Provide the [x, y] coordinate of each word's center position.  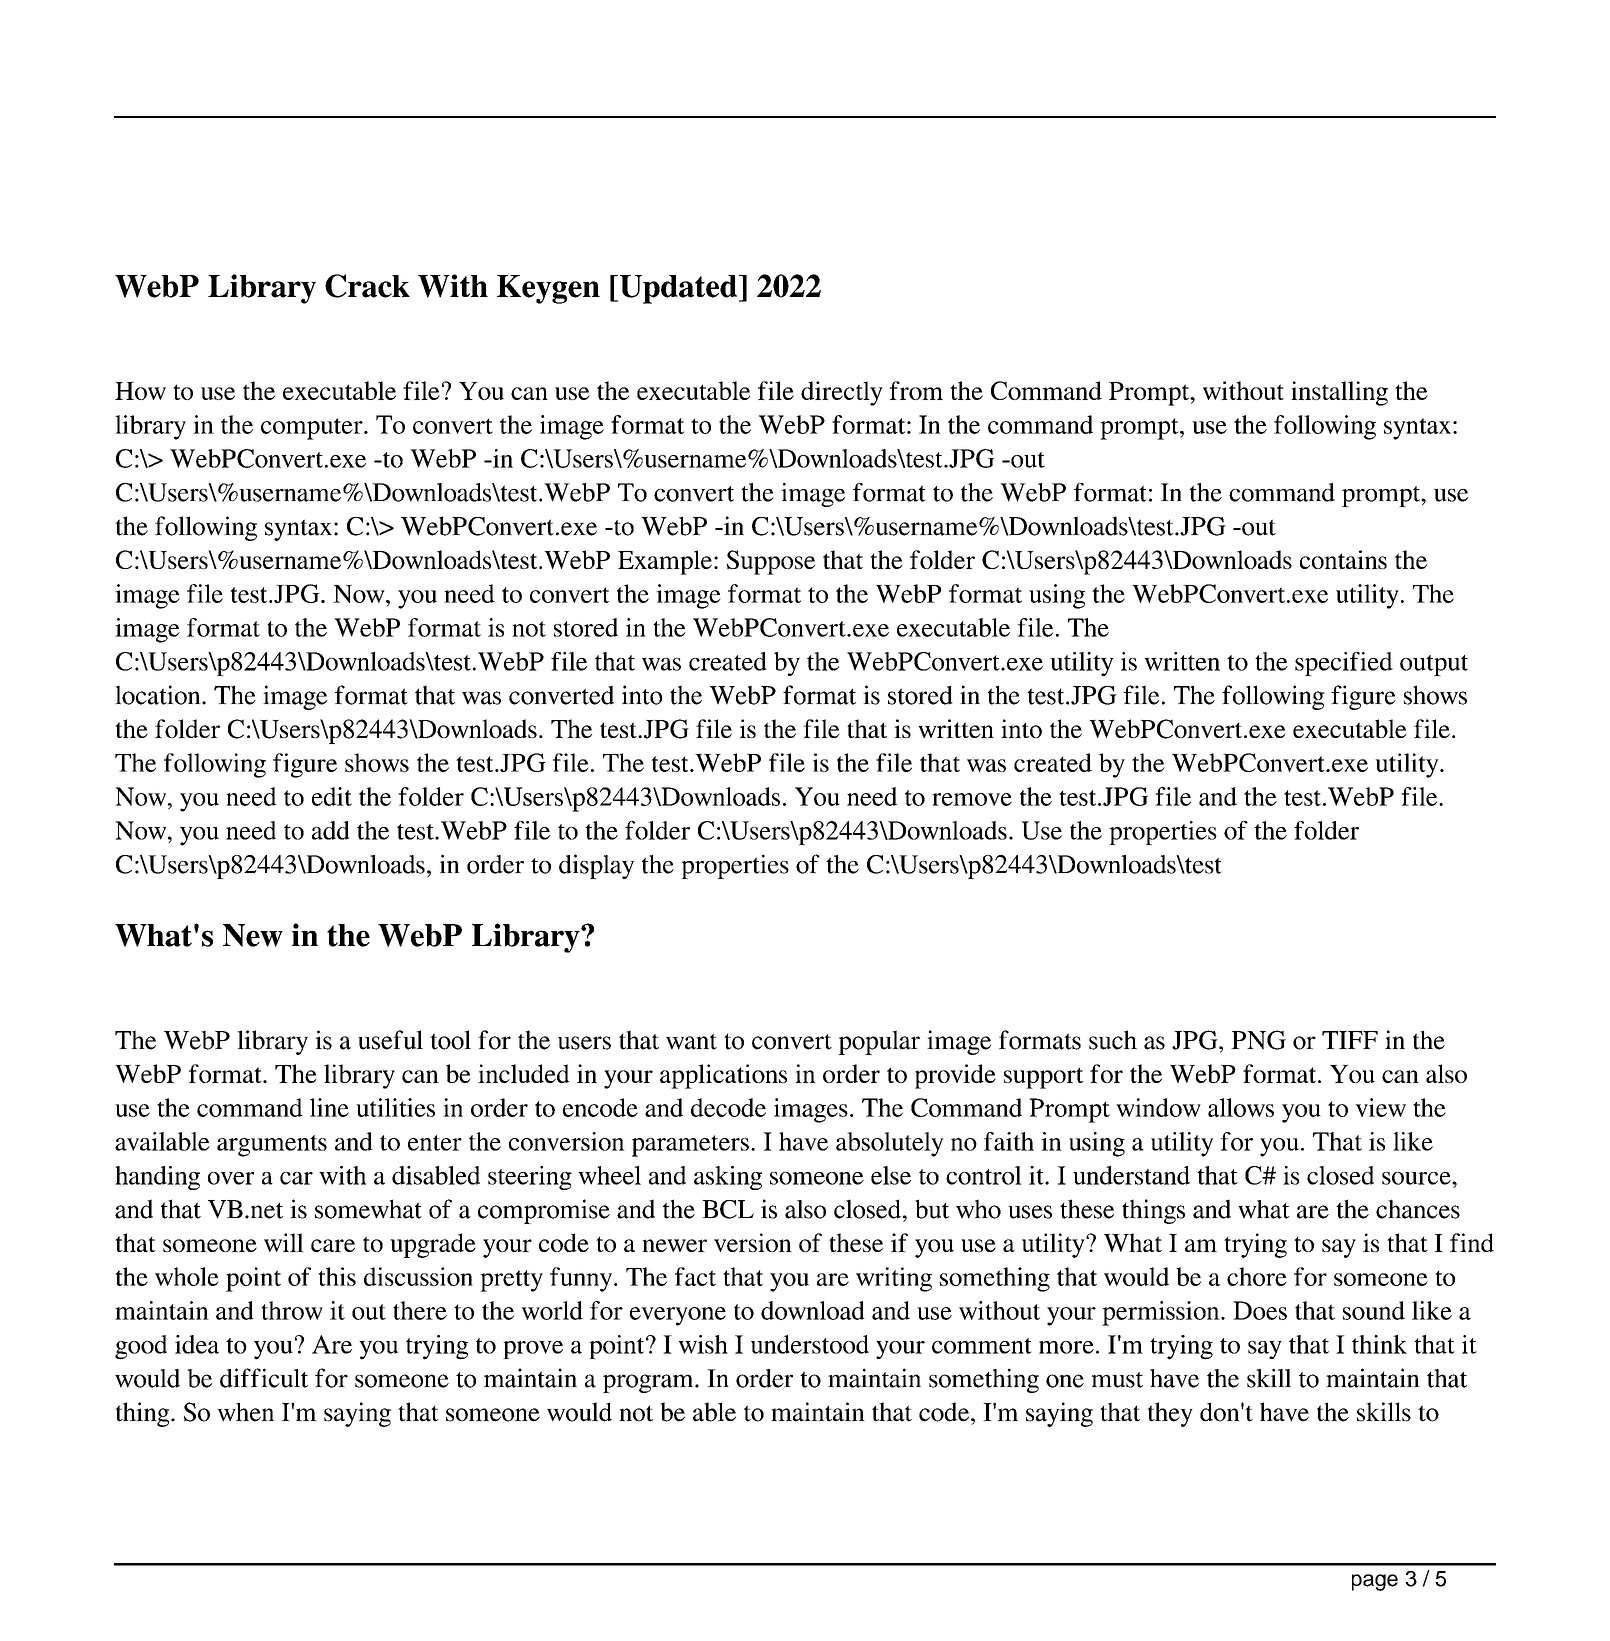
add [331, 830]
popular [879, 1042]
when [245, 1412]
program [649, 1383]
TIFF [1350, 1040]
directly [842, 393]
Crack [367, 286]
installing [1339, 393]
